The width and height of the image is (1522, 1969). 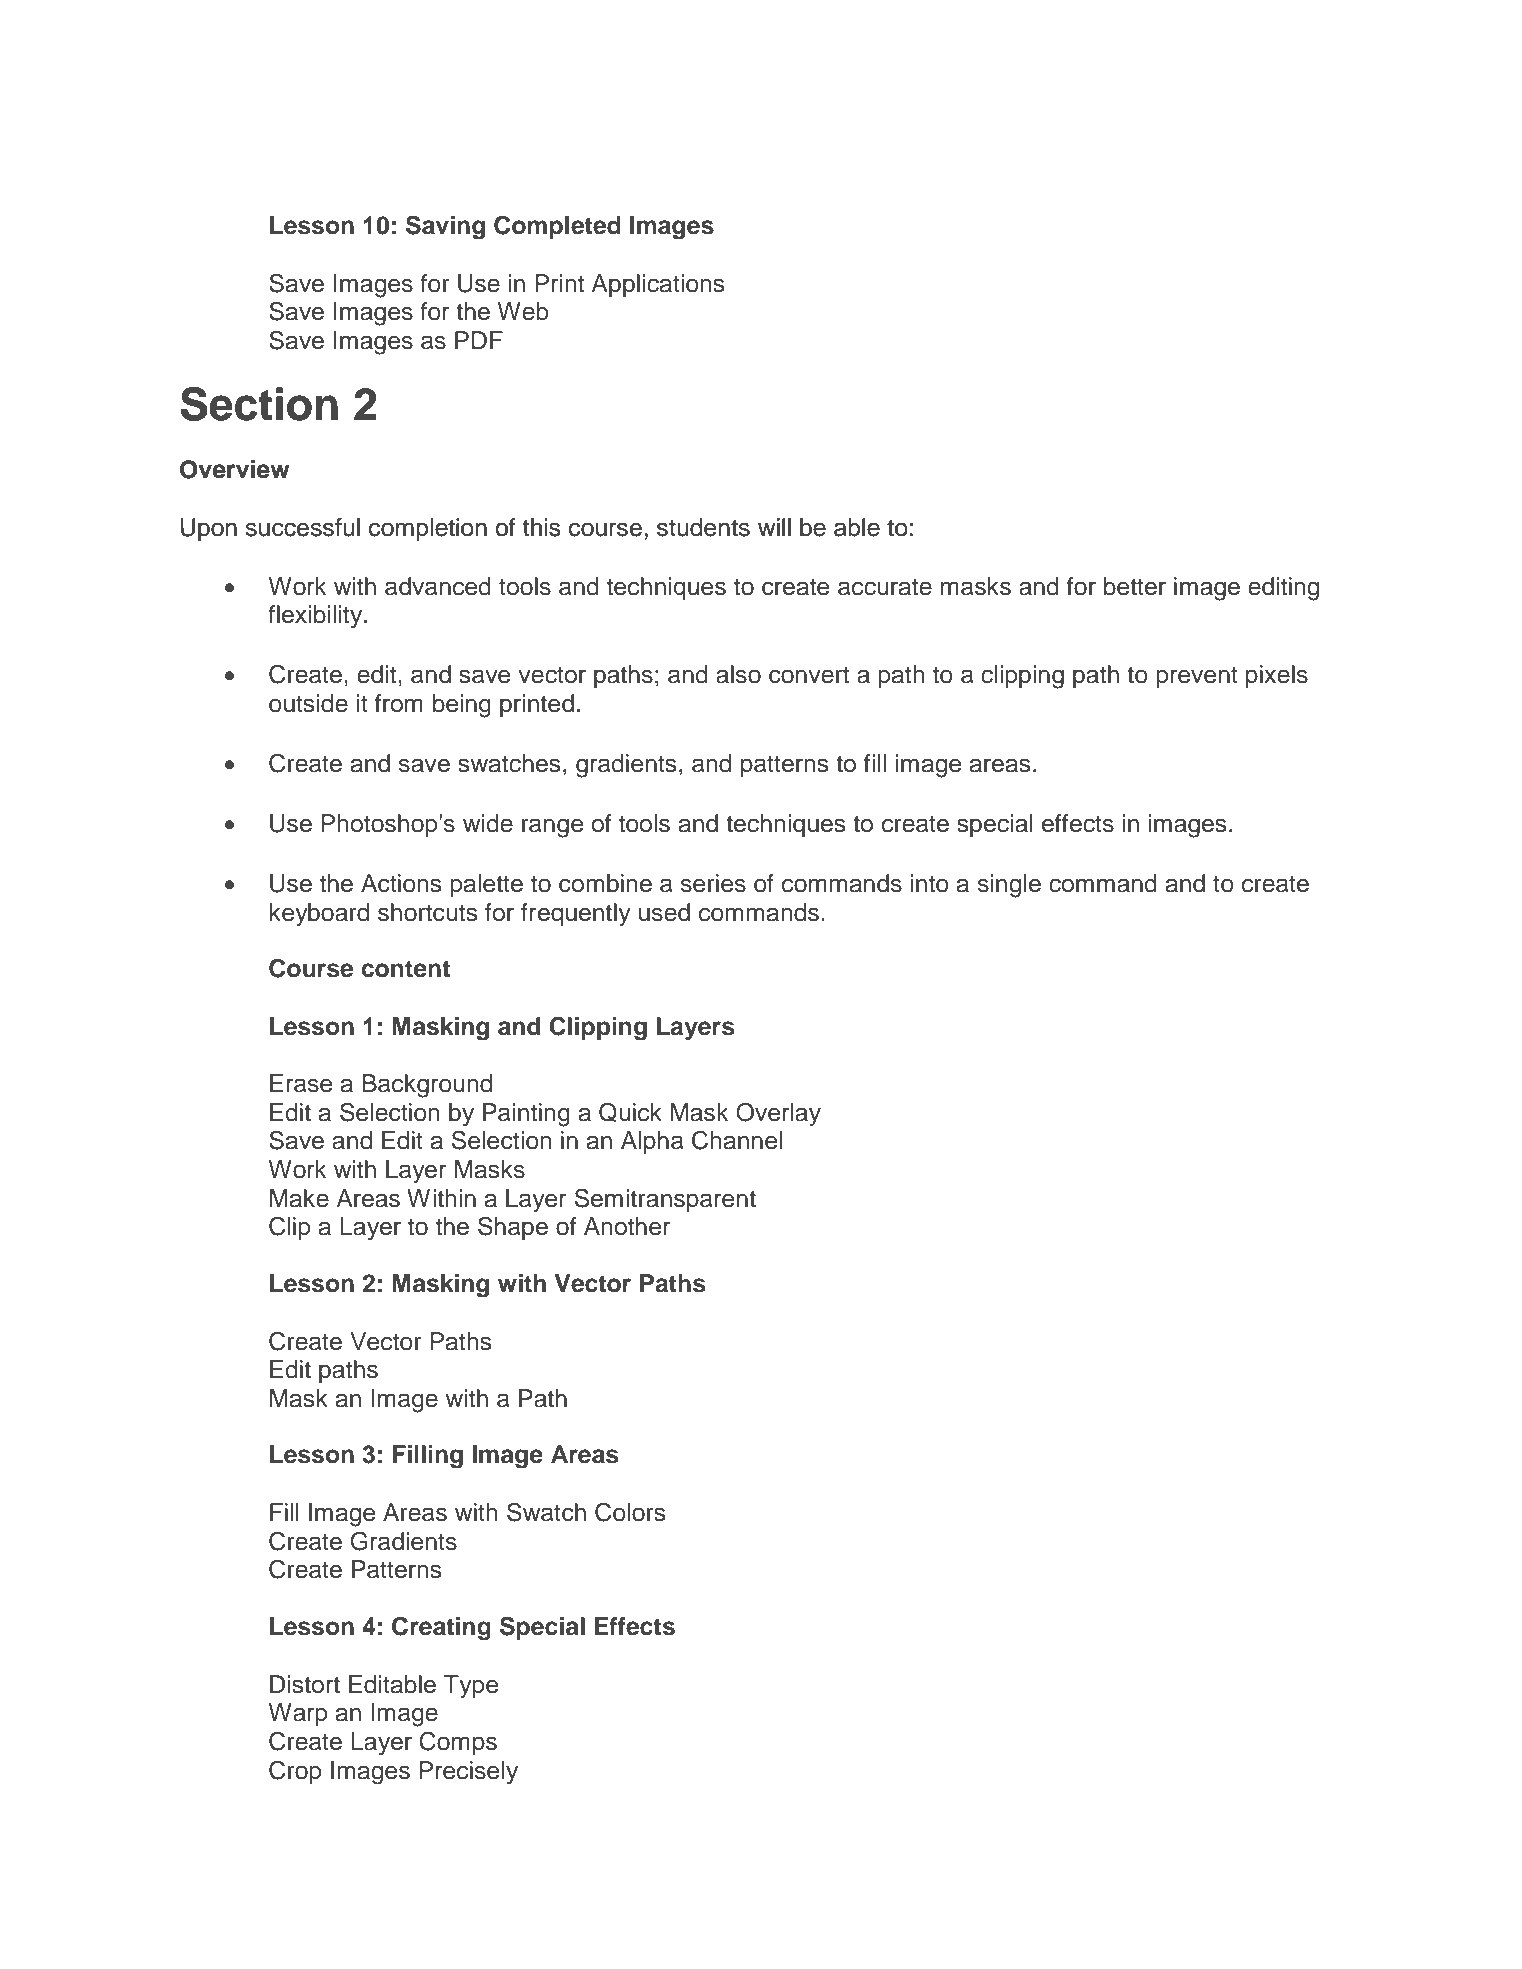 What do you see at coordinates (658, 285) in the image?
I see `Applications` at bounding box center [658, 285].
